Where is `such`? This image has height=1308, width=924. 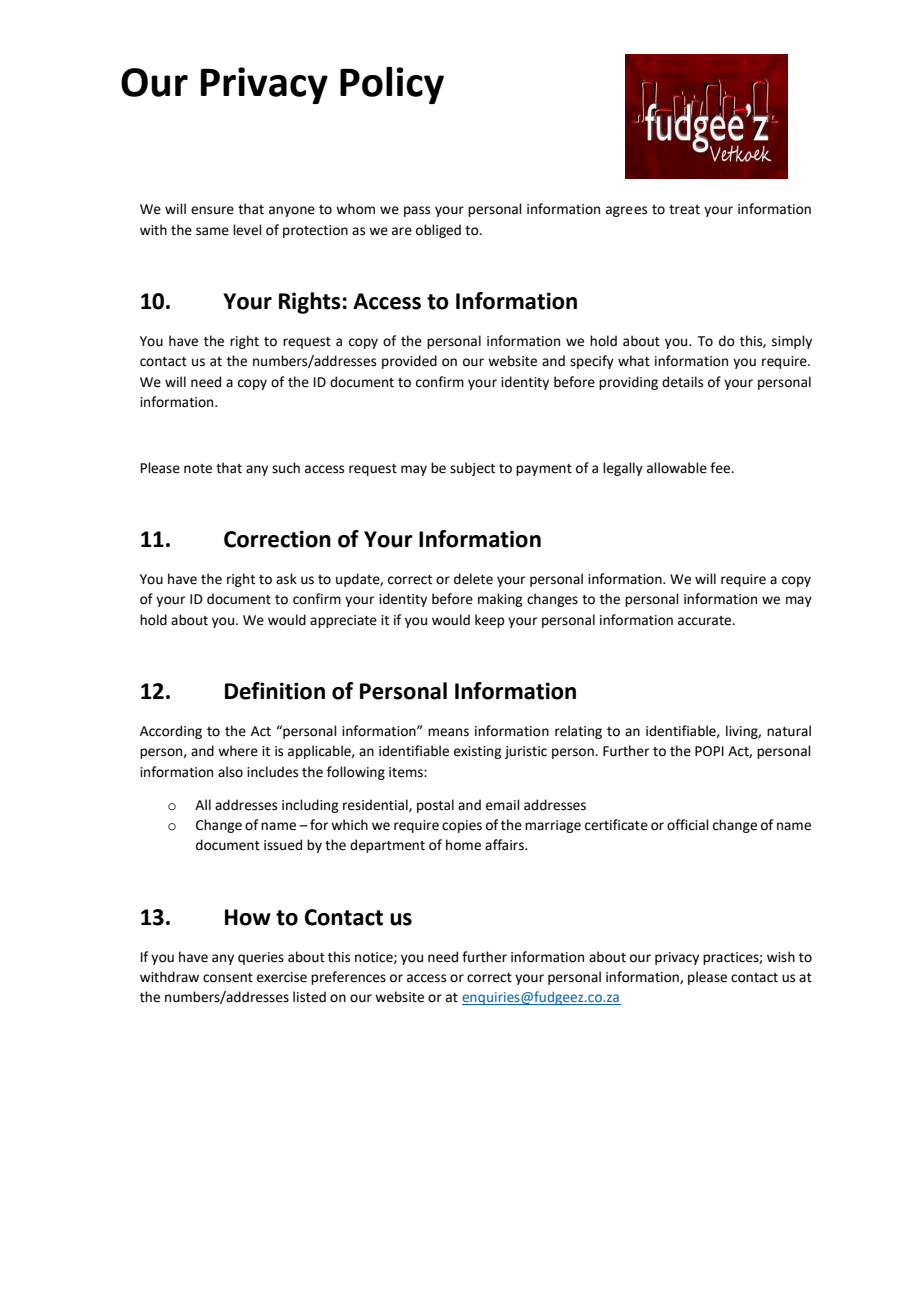
such is located at coordinates (286, 468).
